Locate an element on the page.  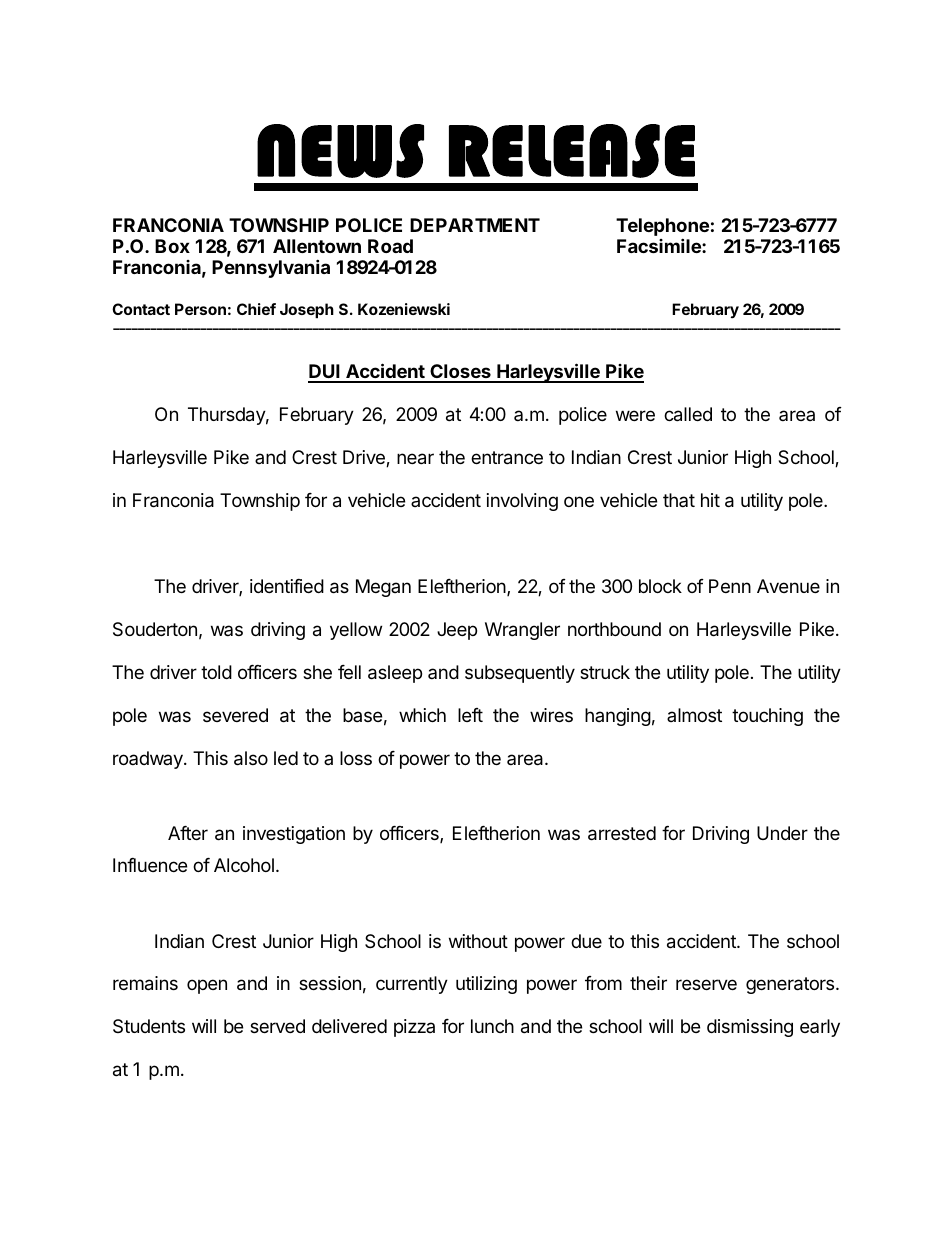
Jeep is located at coordinates (457, 631).
